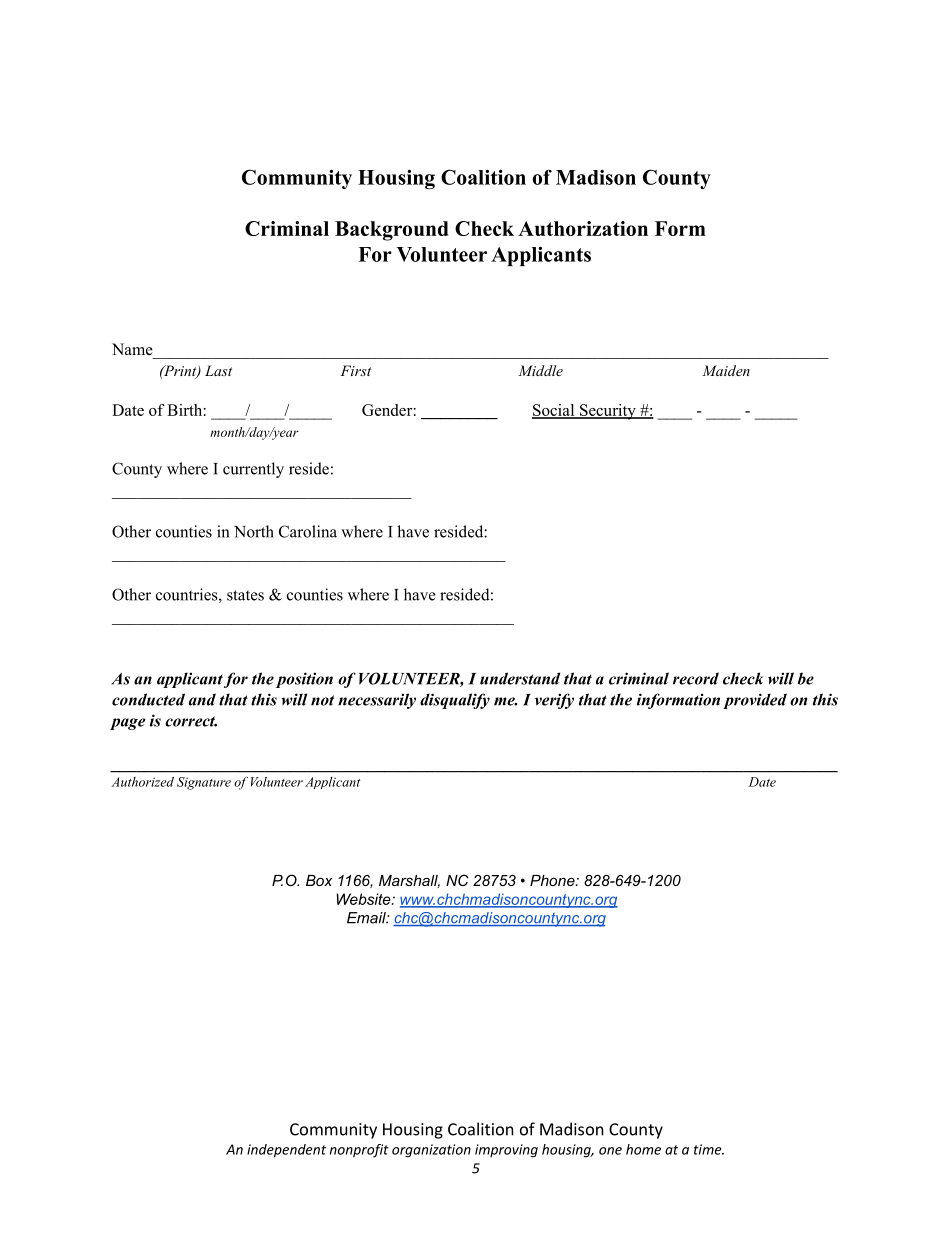  I want to click on Social, so click(554, 411).
